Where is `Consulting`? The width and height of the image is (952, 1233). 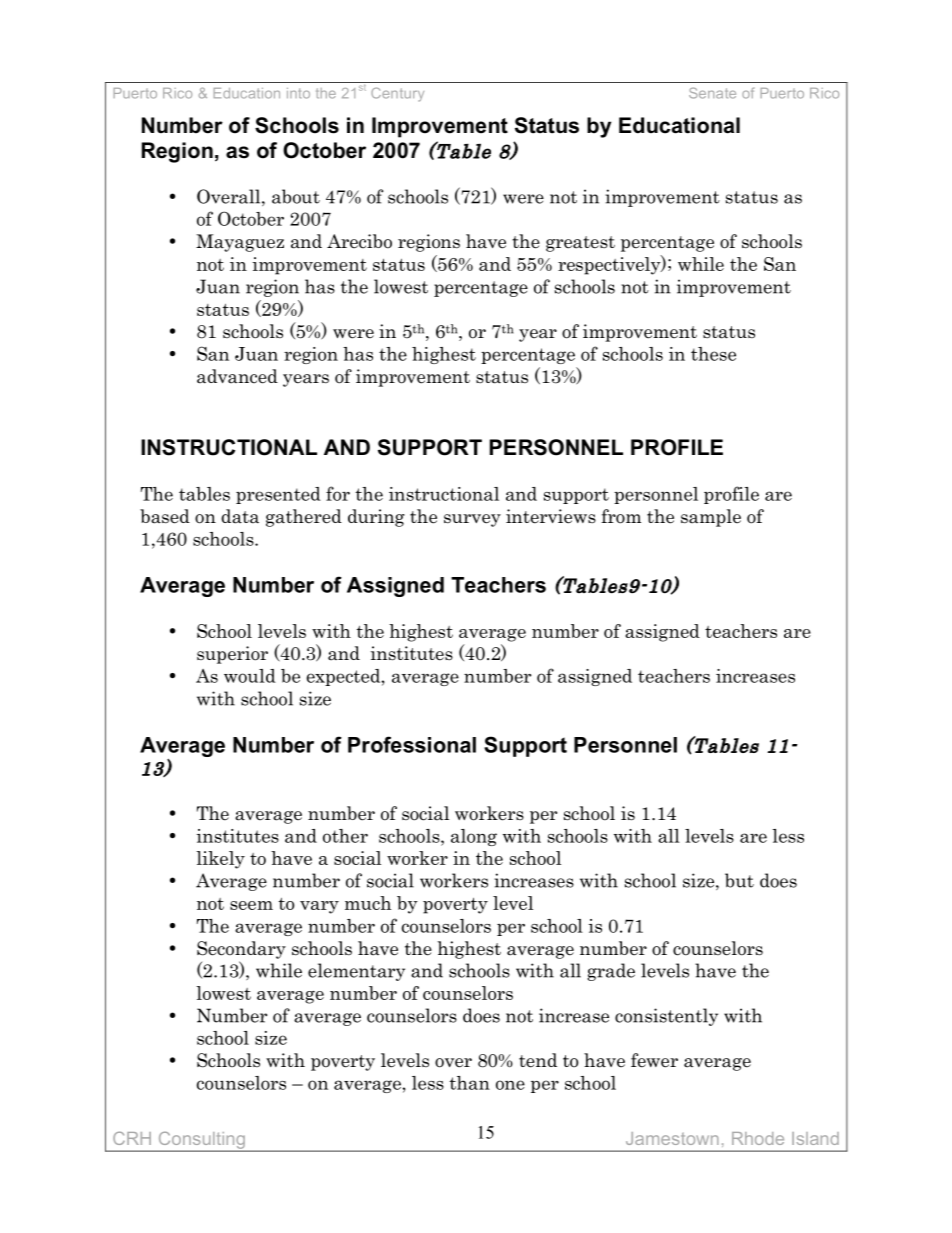
Consulting is located at coordinates (201, 1141).
